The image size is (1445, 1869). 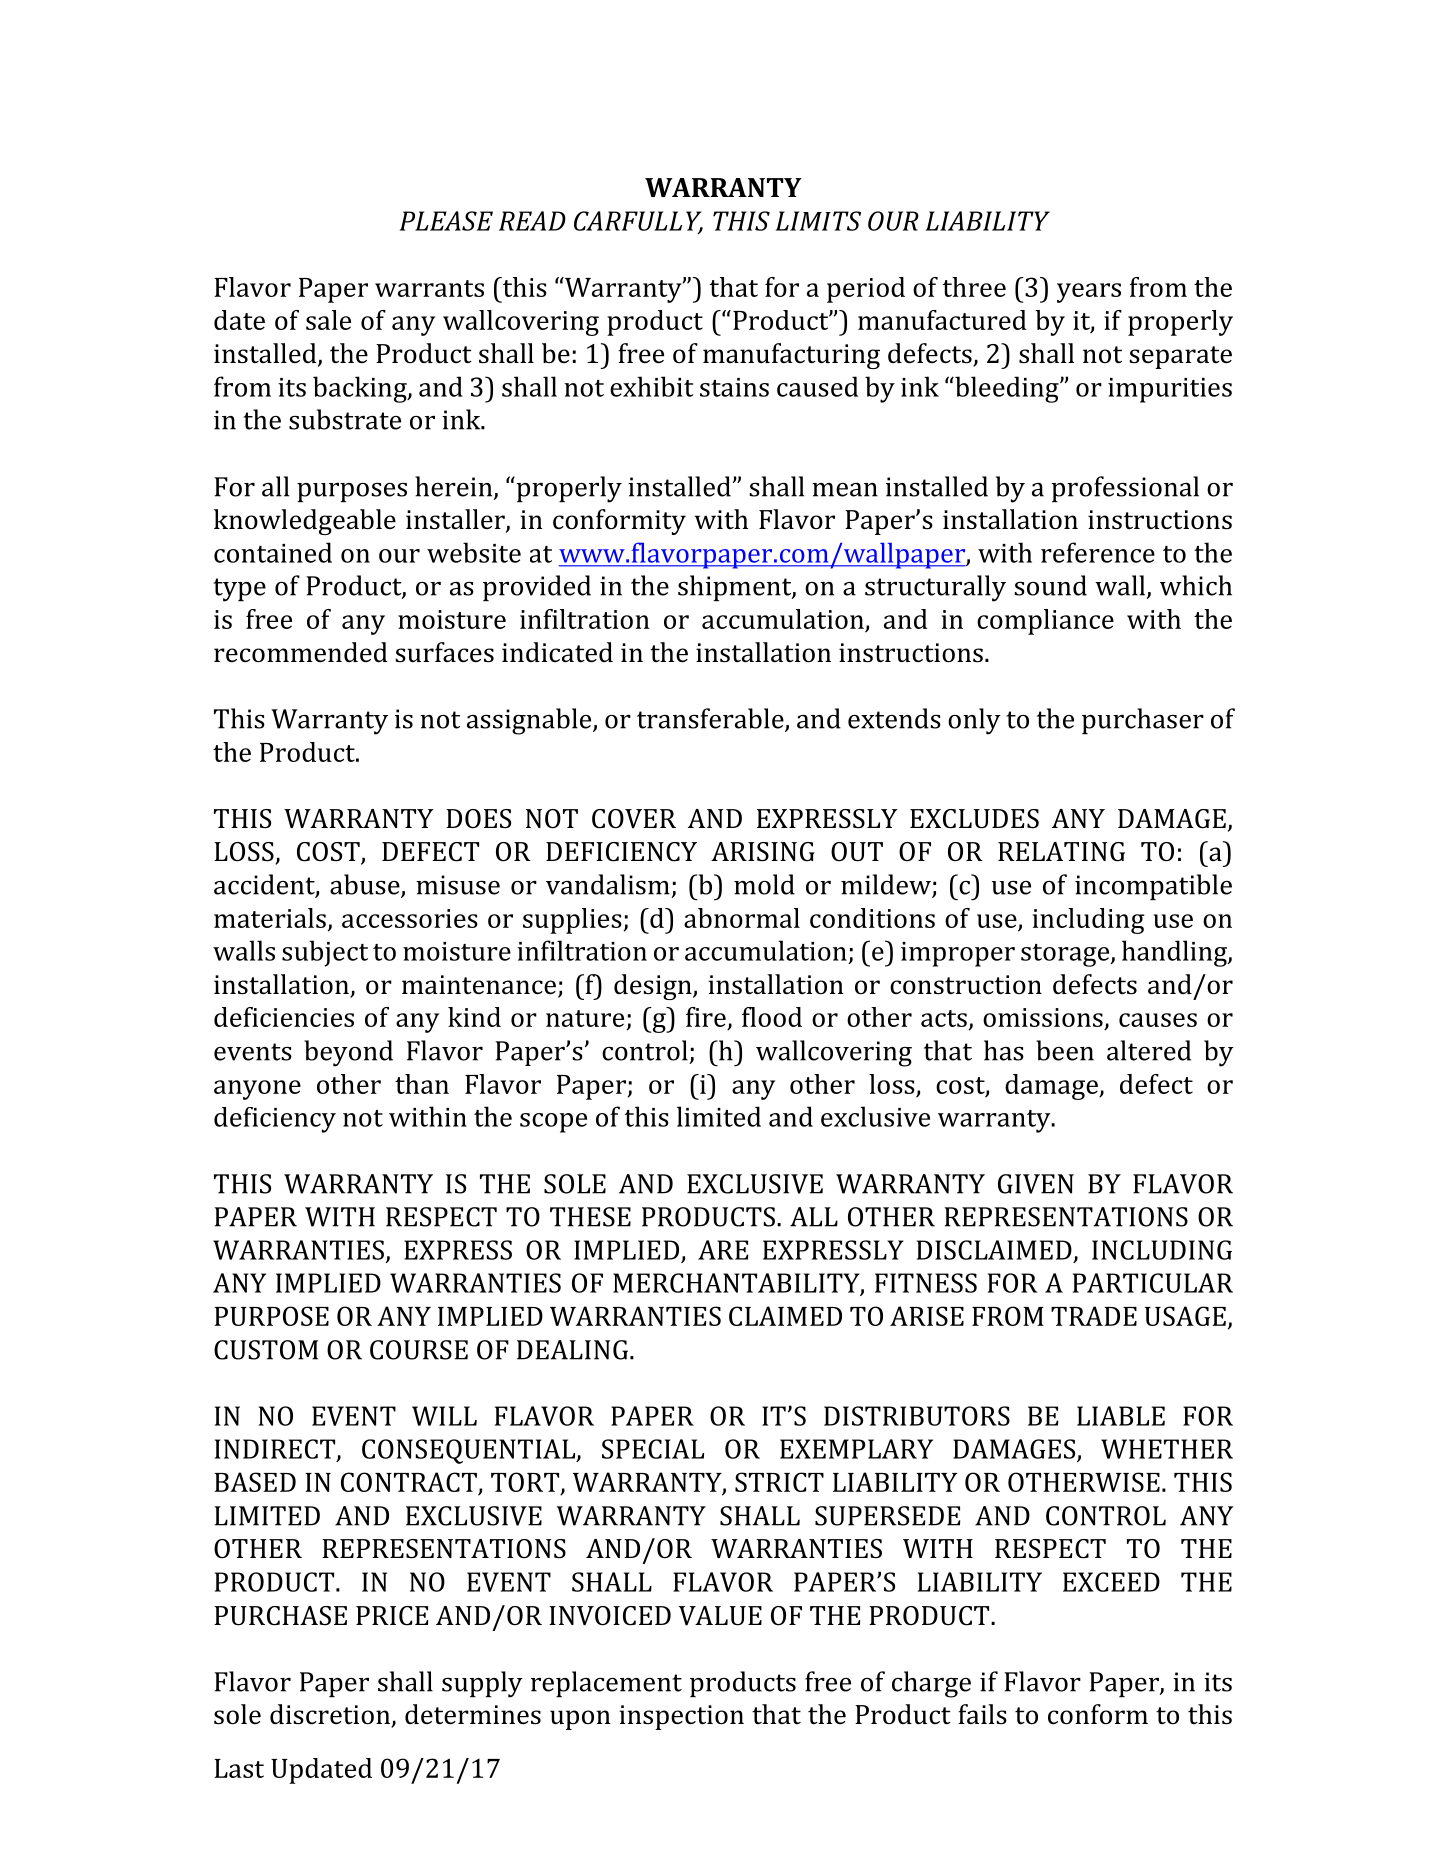 What do you see at coordinates (1094, 1316) in the page?
I see `TRADE` at bounding box center [1094, 1316].
